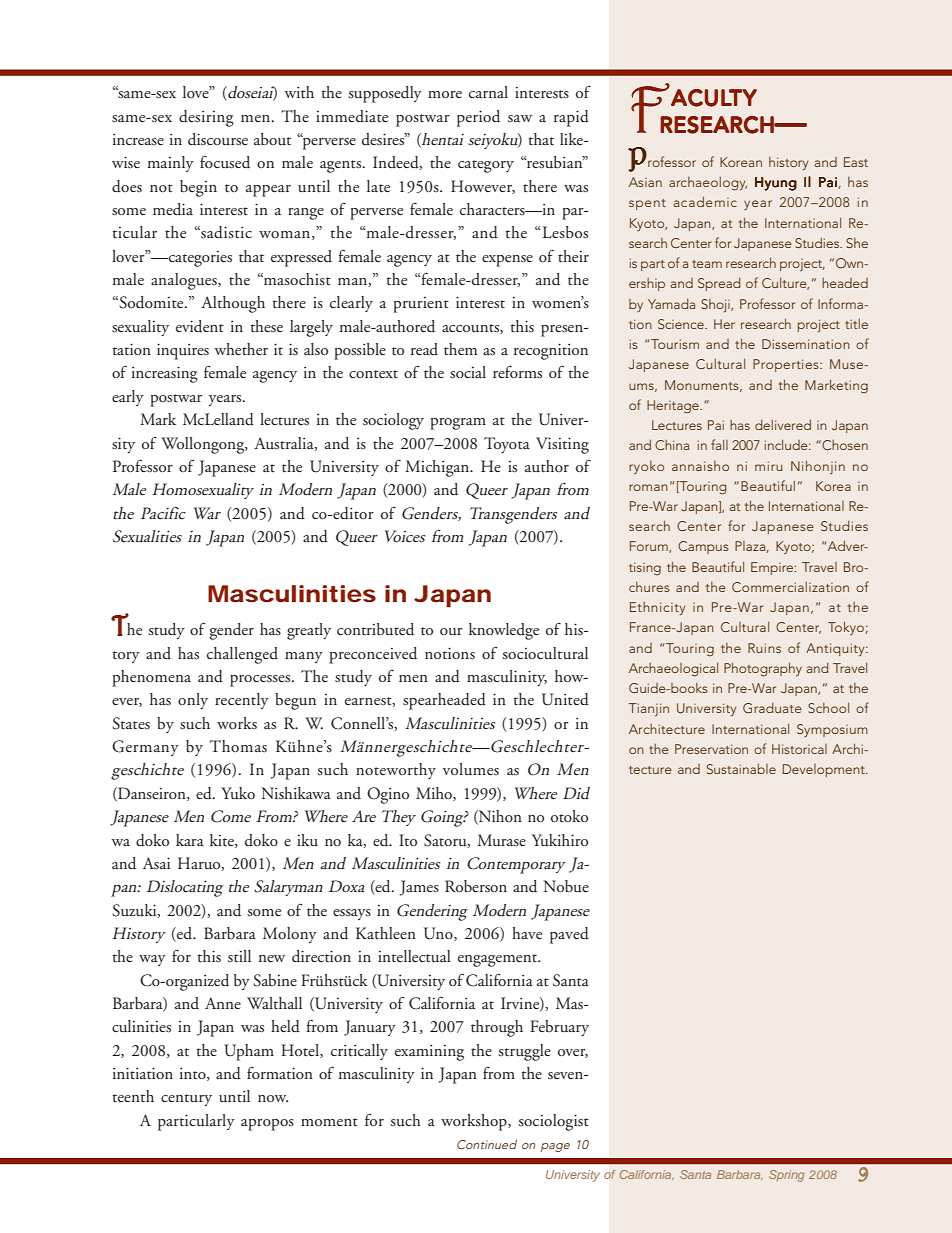 The image size is (952, 1233). What do you see at coordinates (786, 1176) in the screenshot?
I see `Spring` at bounding box center [786, 1176].
